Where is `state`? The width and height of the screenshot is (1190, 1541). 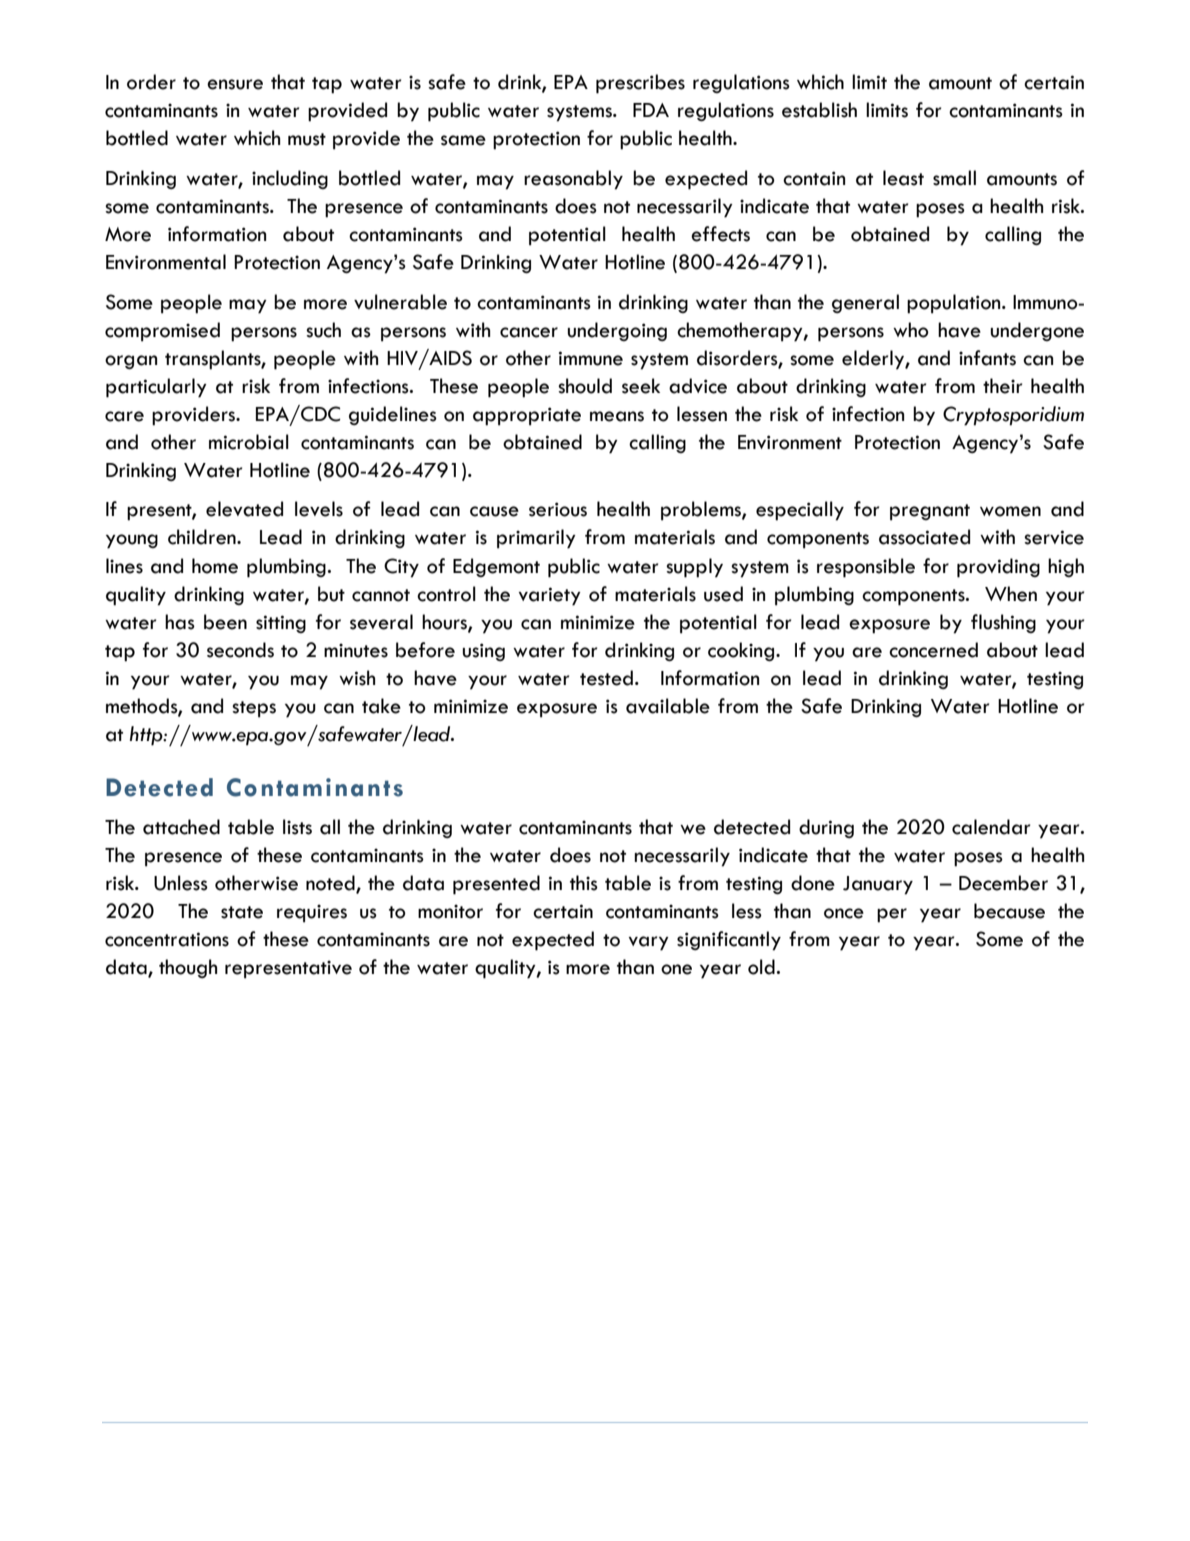 state is located at coordinates (242, 912).
